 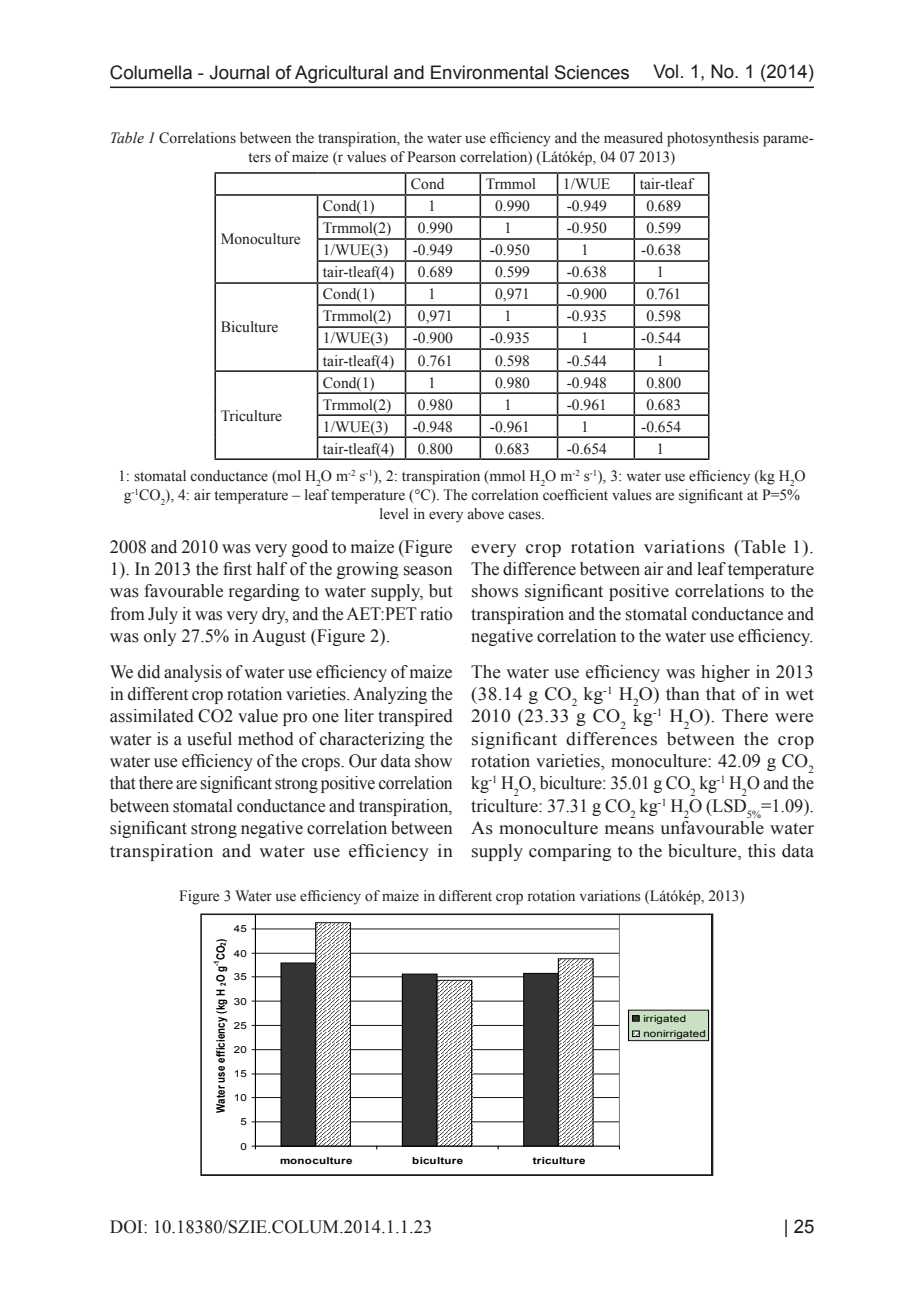 I want to click on DOI, so click(x=127, y=1227).
